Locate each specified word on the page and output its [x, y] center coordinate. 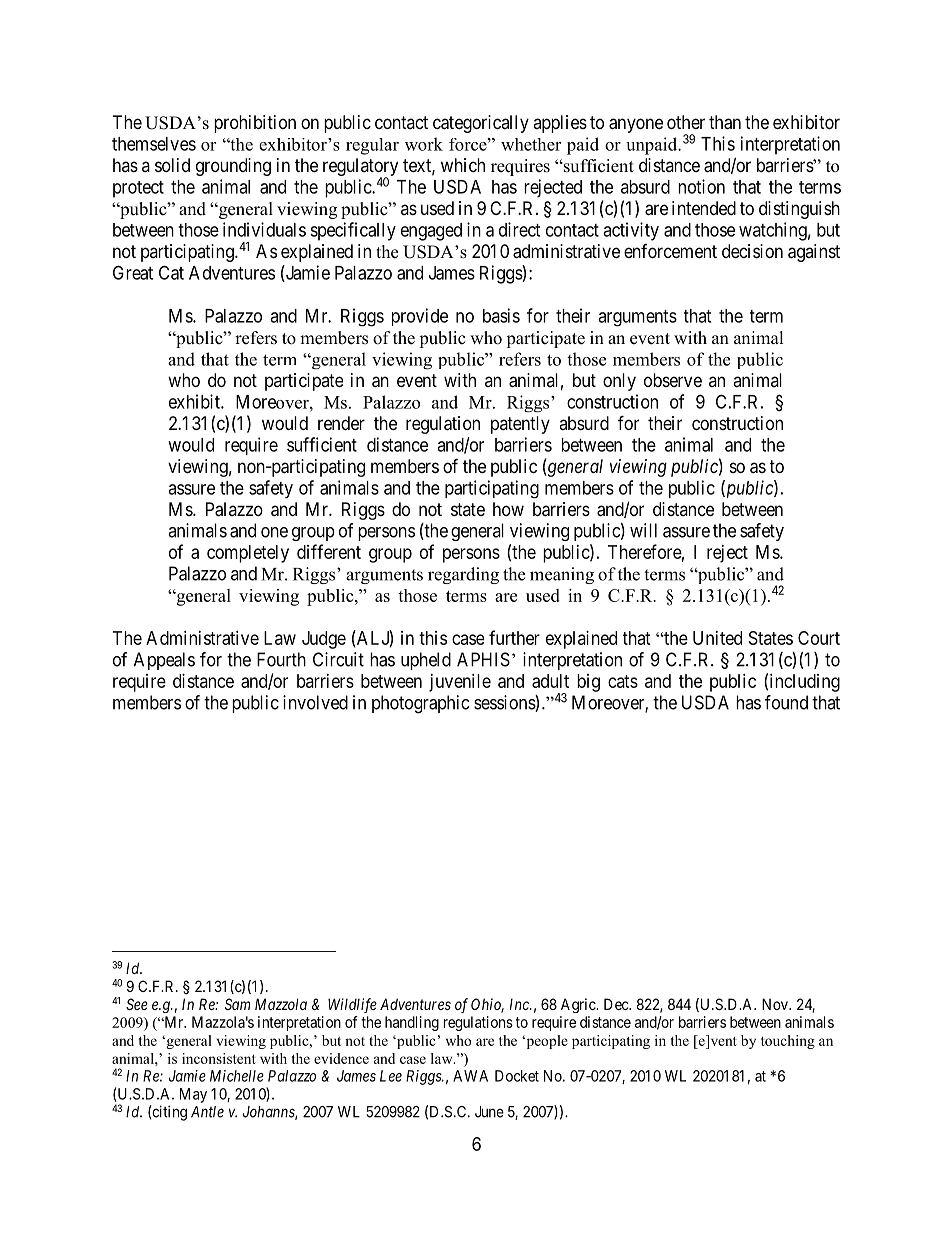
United [717, 638]
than [725, 122]
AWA [470, 1076]
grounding [233, 167]
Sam [237, 1004]
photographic [420, 704]
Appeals [164, 661]
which [463, 165]
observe [673, 380]
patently [520, 425]
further [514, 637]
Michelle [237, 1076]
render [341, 423]
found [786, 702]
